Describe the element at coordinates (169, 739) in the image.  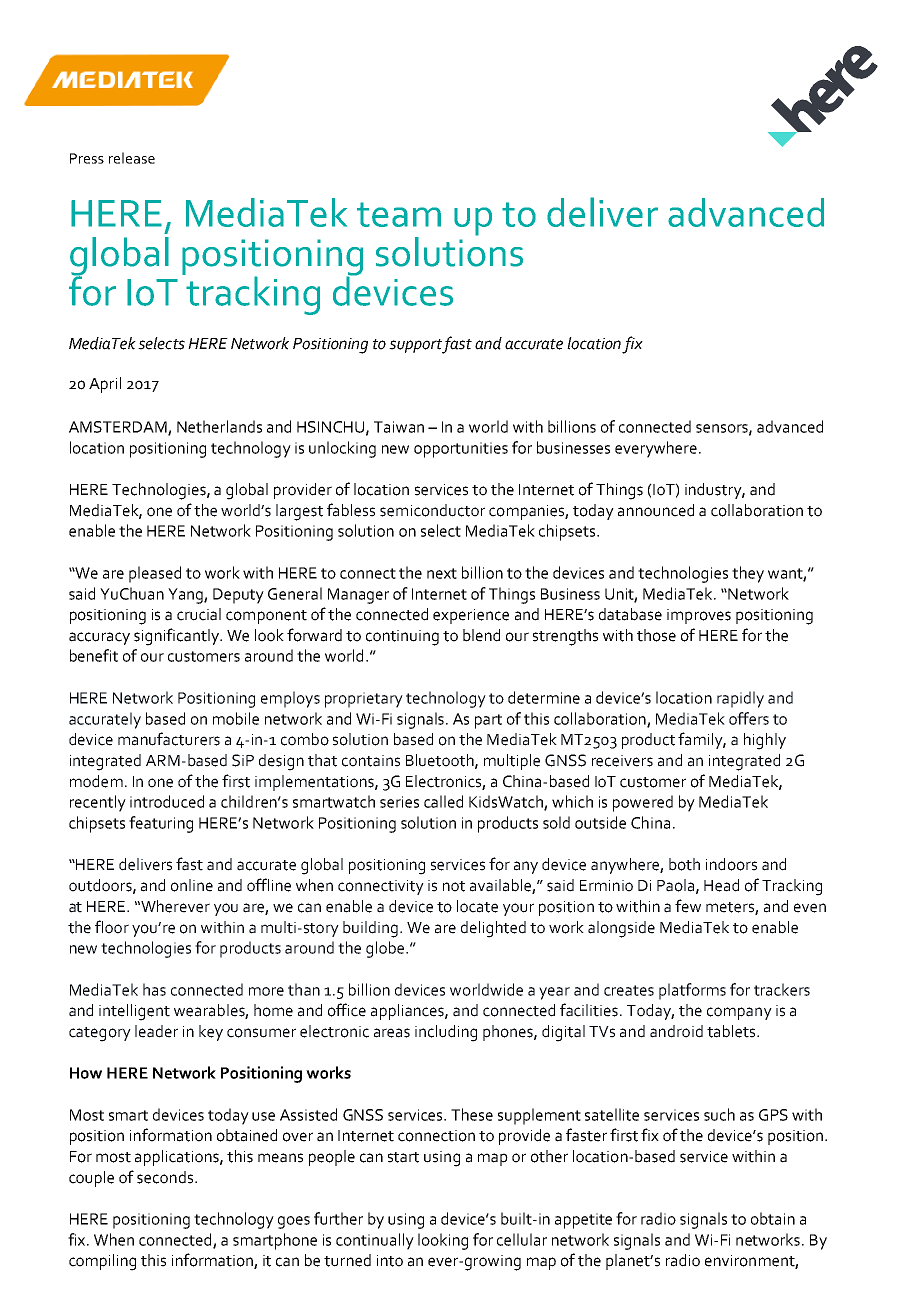
I see `manufacturers` at that location.
